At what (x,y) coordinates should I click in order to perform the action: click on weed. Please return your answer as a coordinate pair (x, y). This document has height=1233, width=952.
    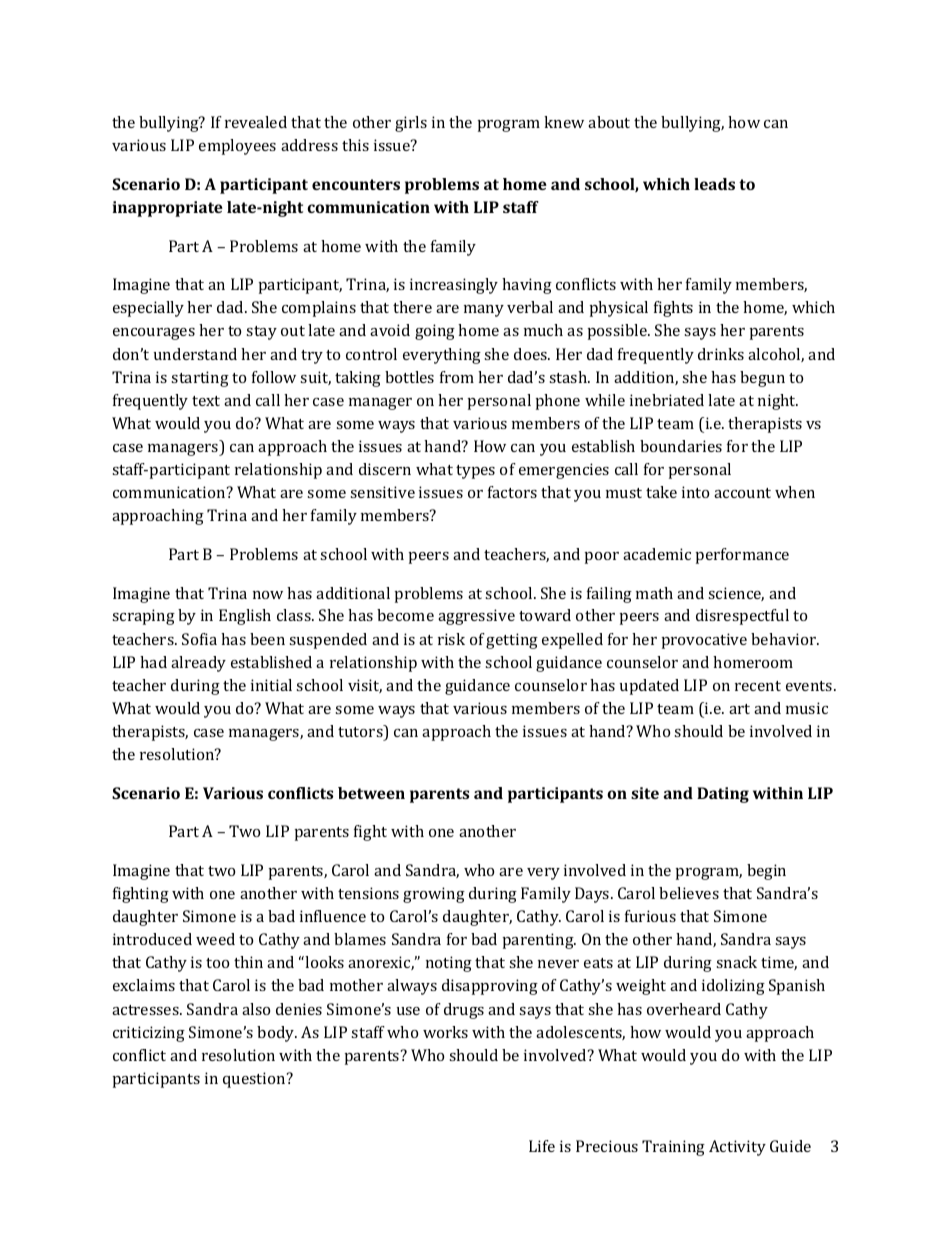
    Looking at the image, I should click on (215, 939).
